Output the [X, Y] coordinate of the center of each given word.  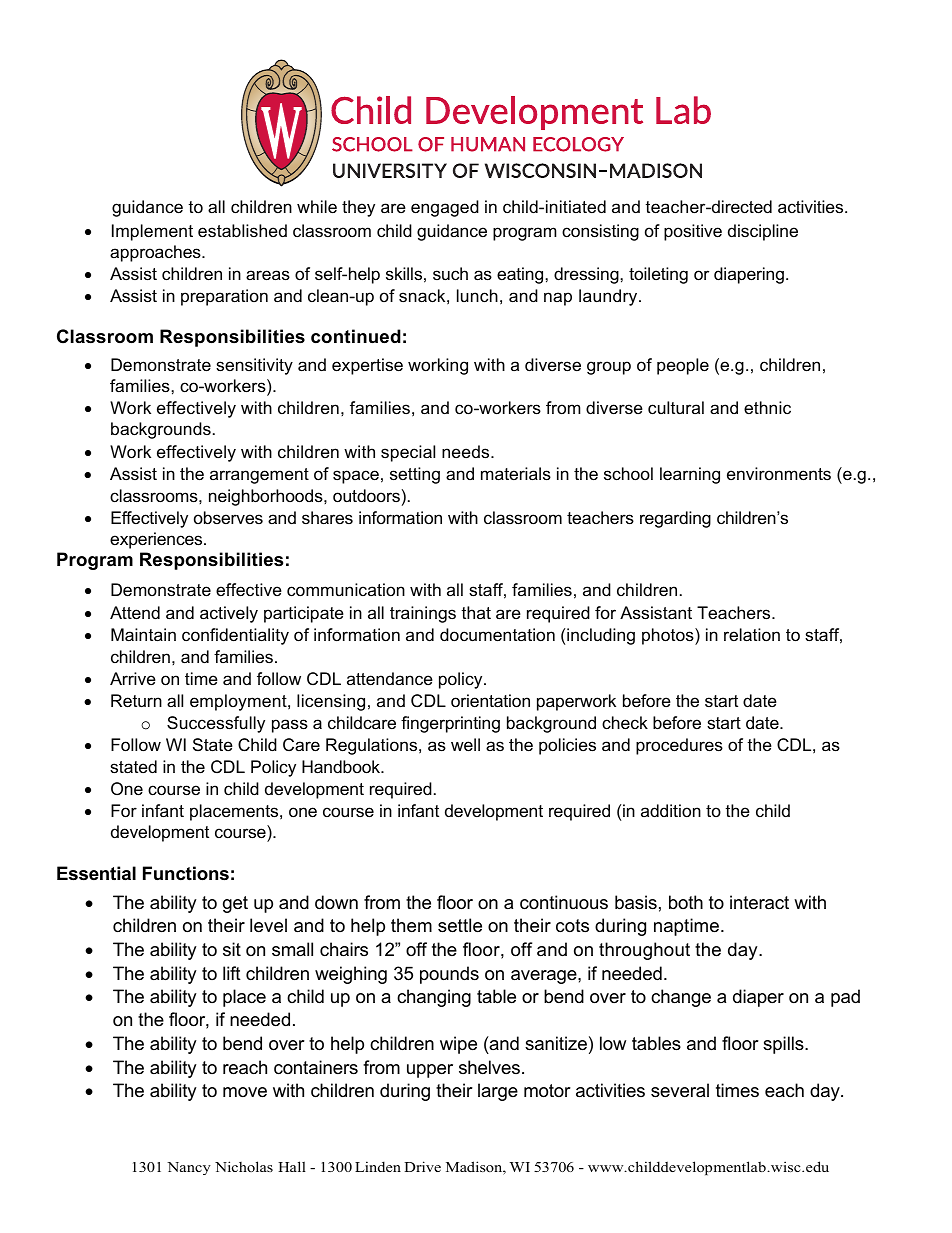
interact [759, 902]
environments [779, 474]
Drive [422, 1166]
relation [752, 635]
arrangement [259, 476]
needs [467, 452]
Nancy [189, 1168]
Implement [152, 232]
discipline [763, 232]
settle [460, 925]
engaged [445, 208]
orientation [490, 701]
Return [136, 701]
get [235, 904]
